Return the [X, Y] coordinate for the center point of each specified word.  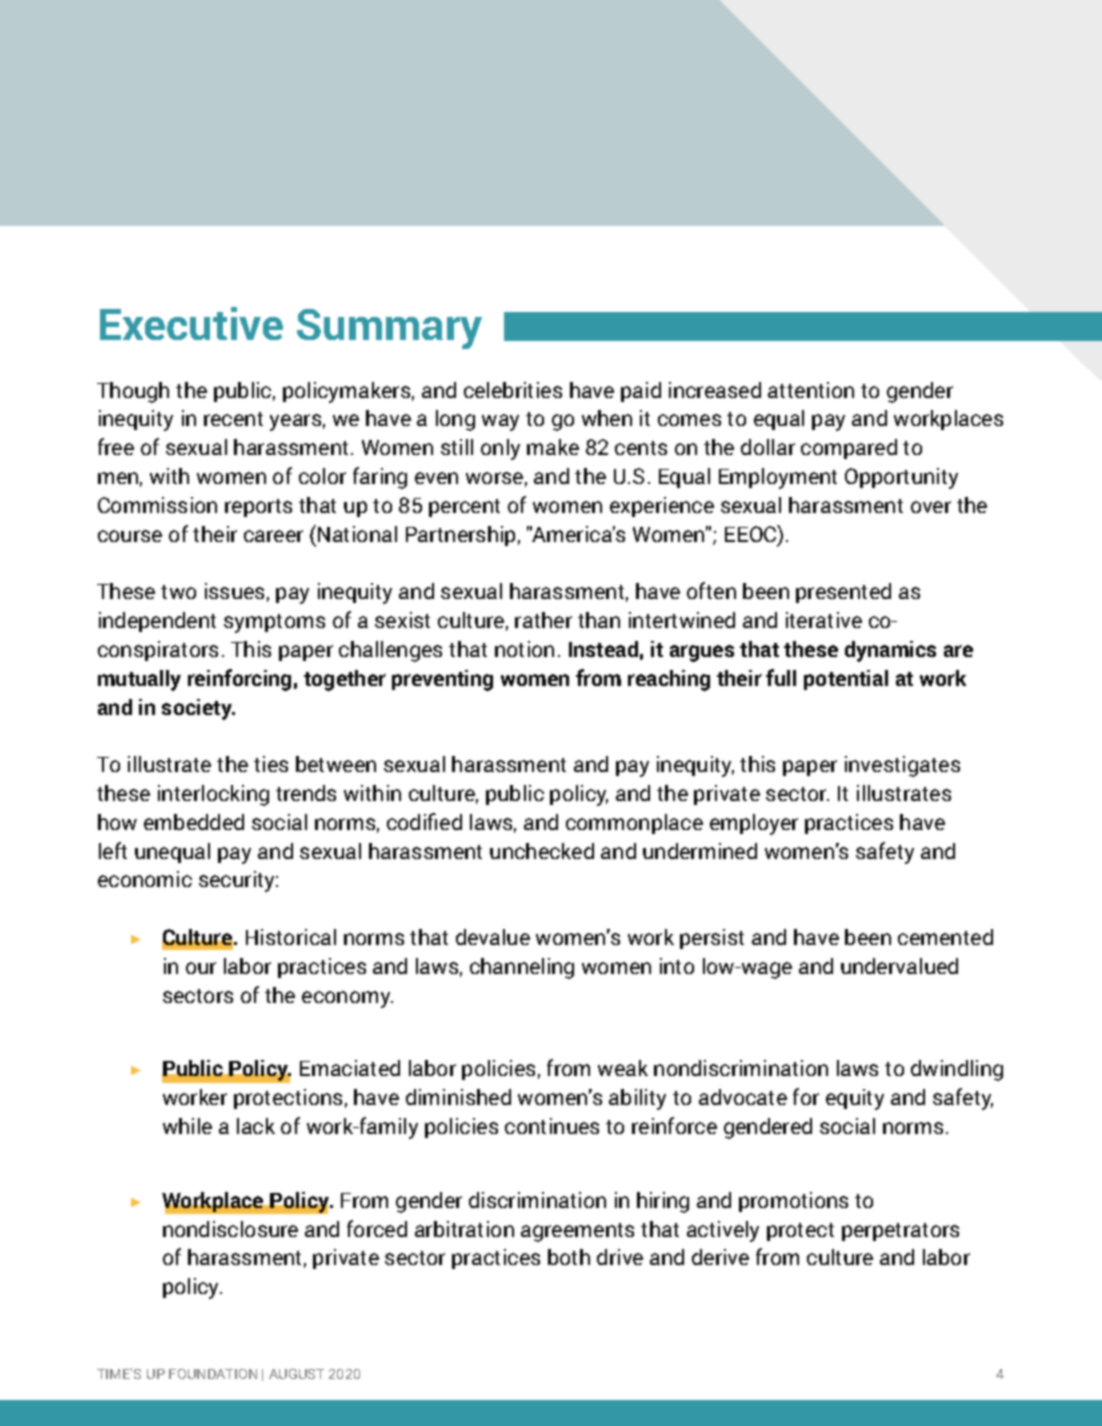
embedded [194, 822]
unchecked [542, 851]
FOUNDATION [213, 1374]
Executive [191, 323]
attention [811, 390]
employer [754, 824]
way [500, 422]
